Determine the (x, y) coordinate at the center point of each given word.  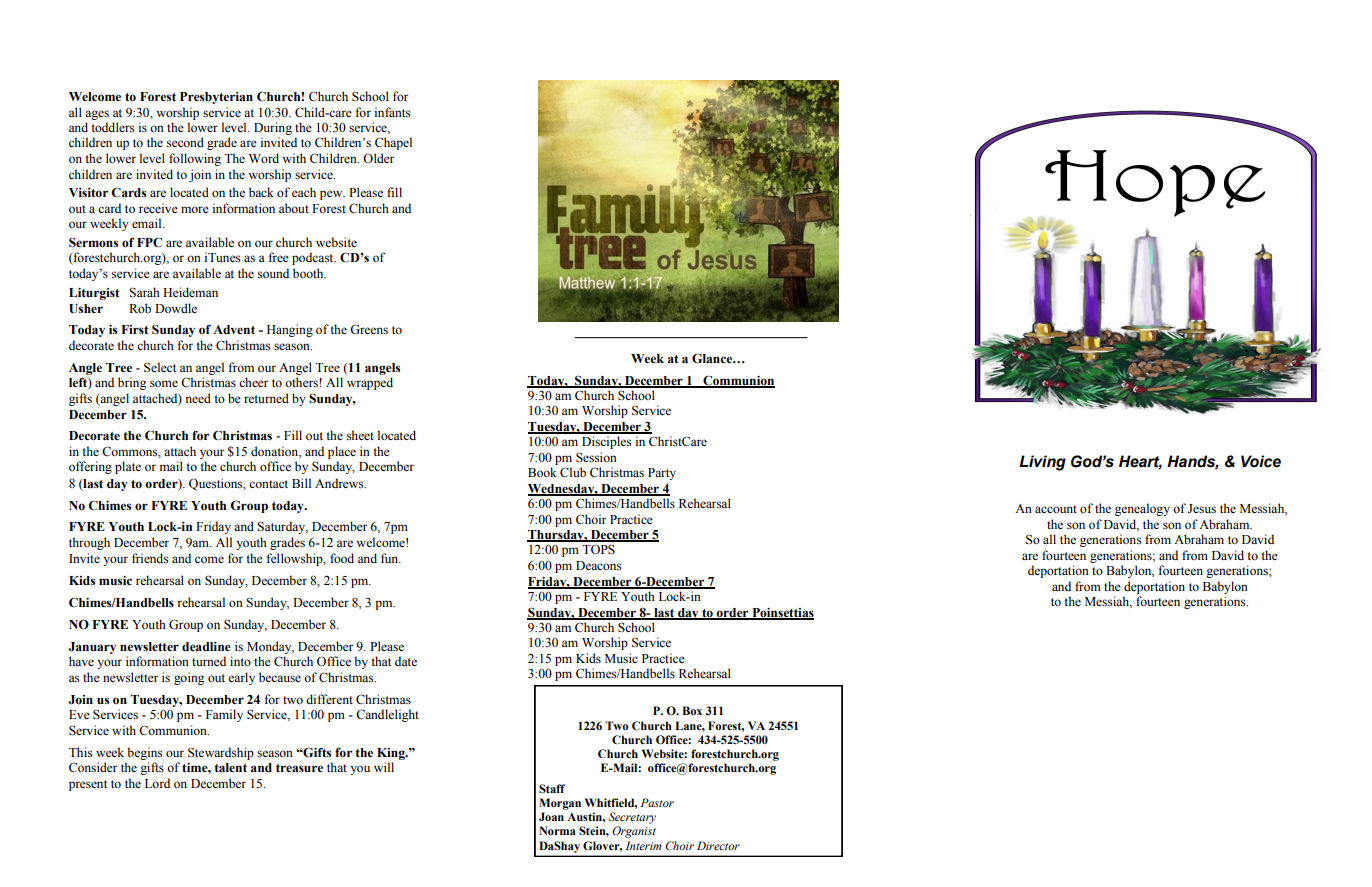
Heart (1140, 462)
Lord (157, 783)
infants (392, 112)
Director (718, 845)
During (273, 128)
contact (268, 484)
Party (662, 474)
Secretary (632, 818)
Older (378, 158)
